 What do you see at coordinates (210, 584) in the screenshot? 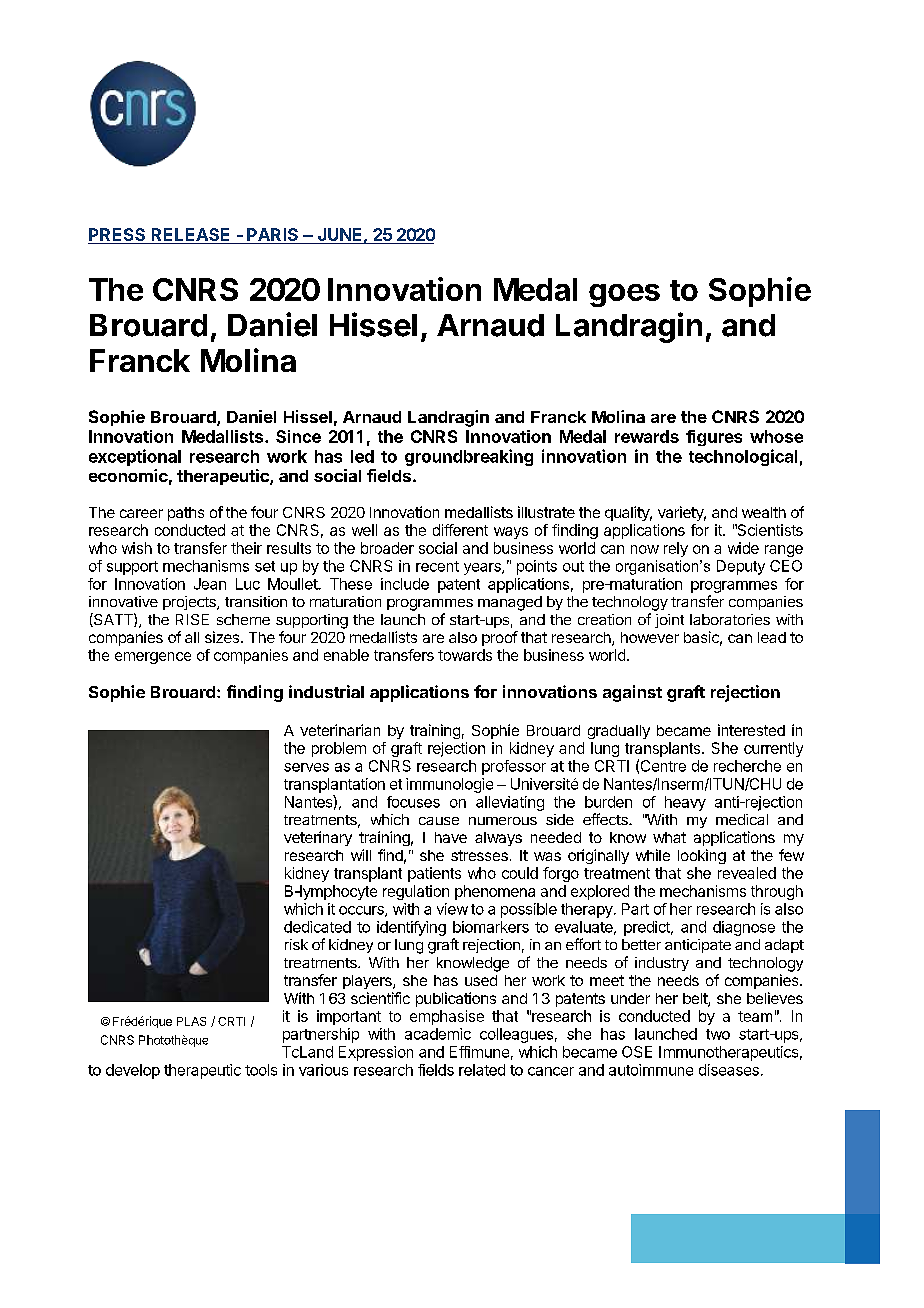
I see `Jean` at bounding box center [210, 584].
